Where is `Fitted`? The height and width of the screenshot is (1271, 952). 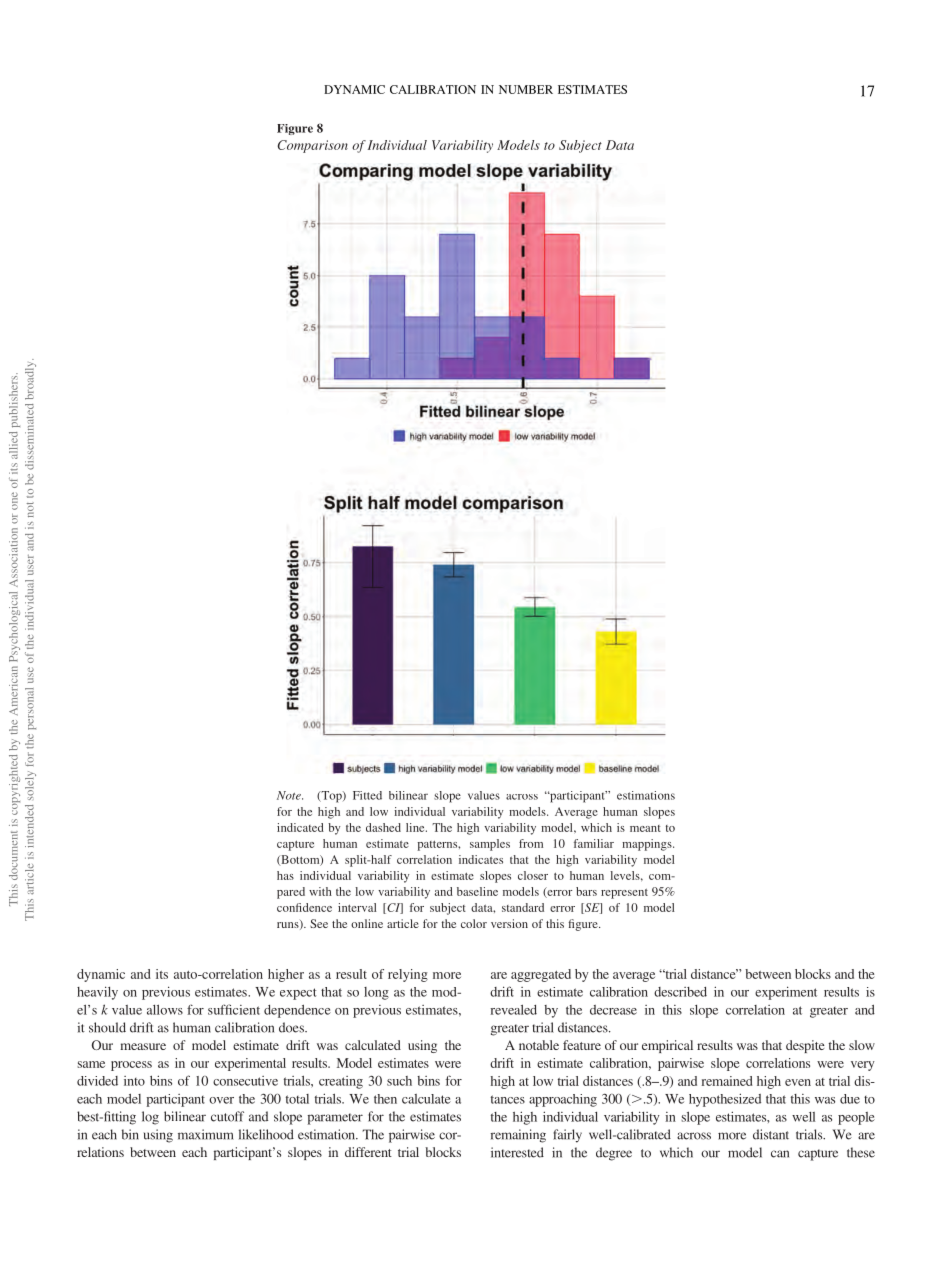 Fitted is located at coordinates (367, 795).
